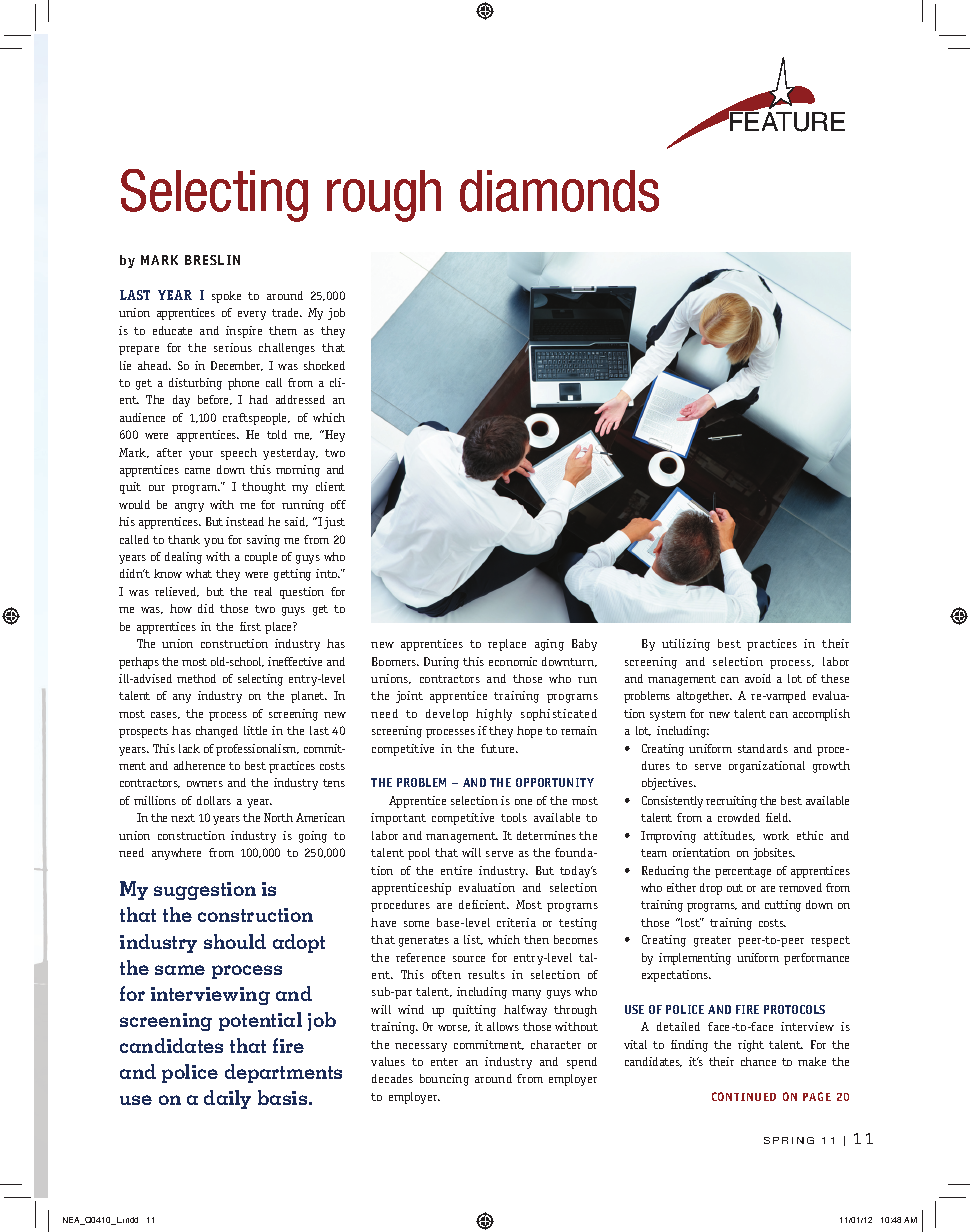 The height and width of the document is (1232, 970). Describe the element at coordinates (287, 312) in the document. I see `trade` at that location.
